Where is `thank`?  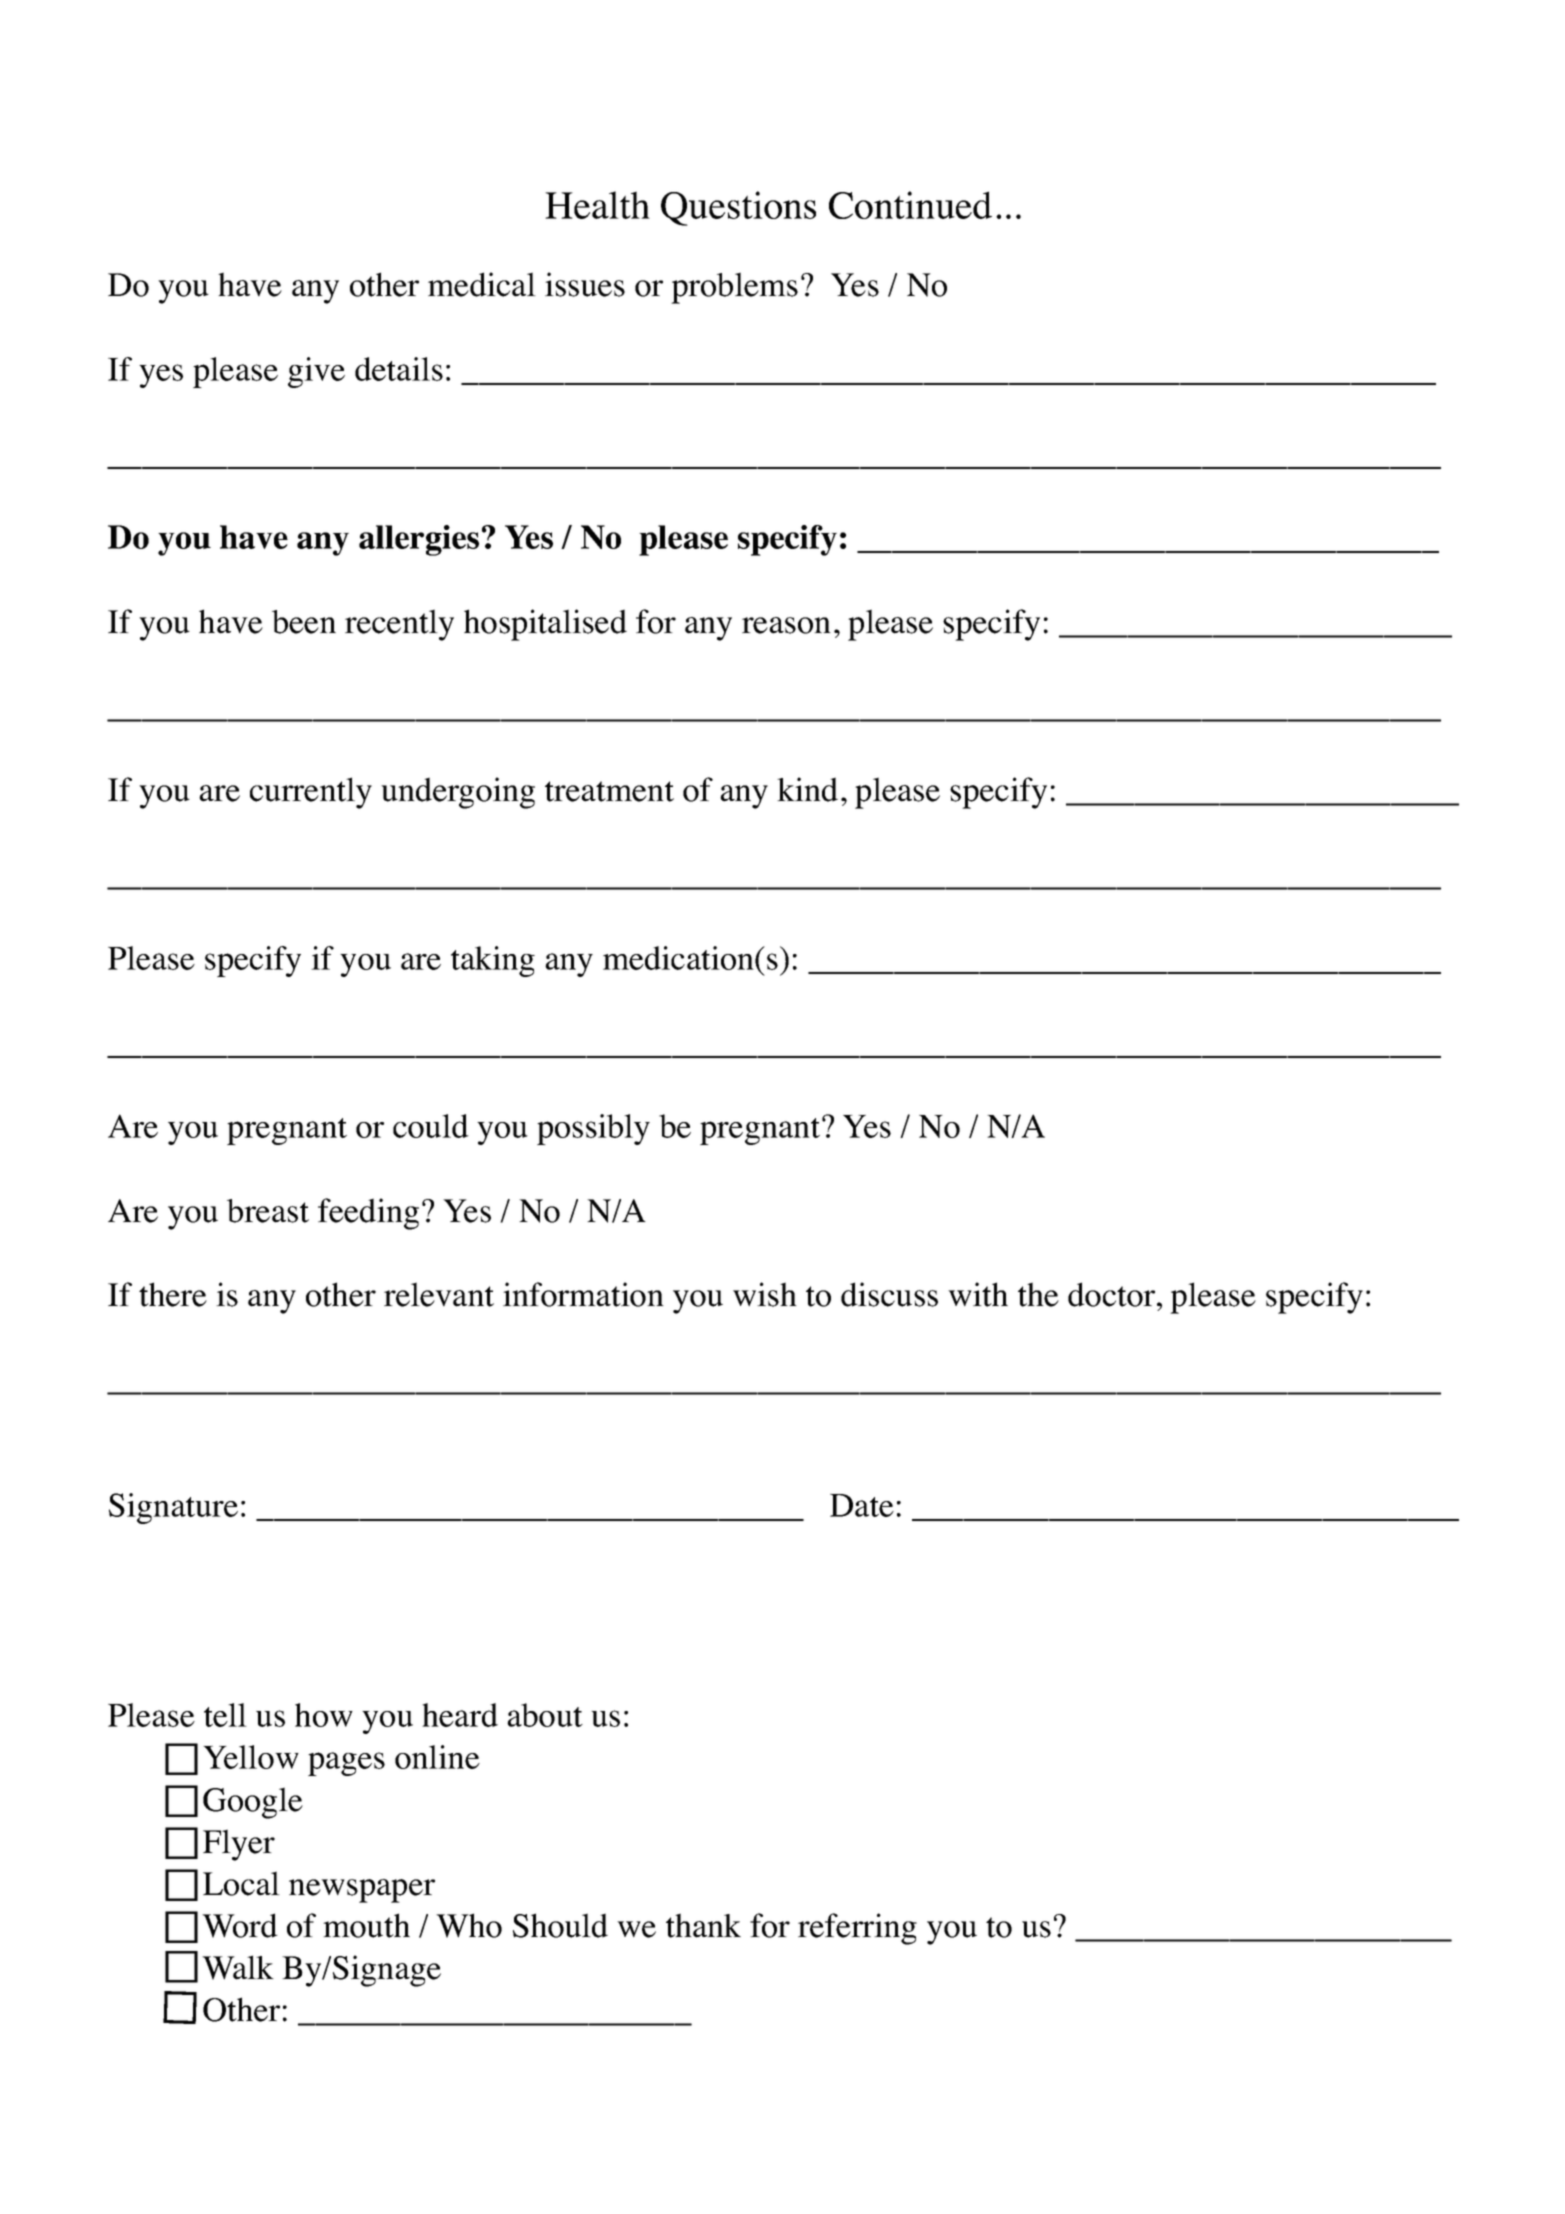 thank is located at coordinates (703, 1925).
